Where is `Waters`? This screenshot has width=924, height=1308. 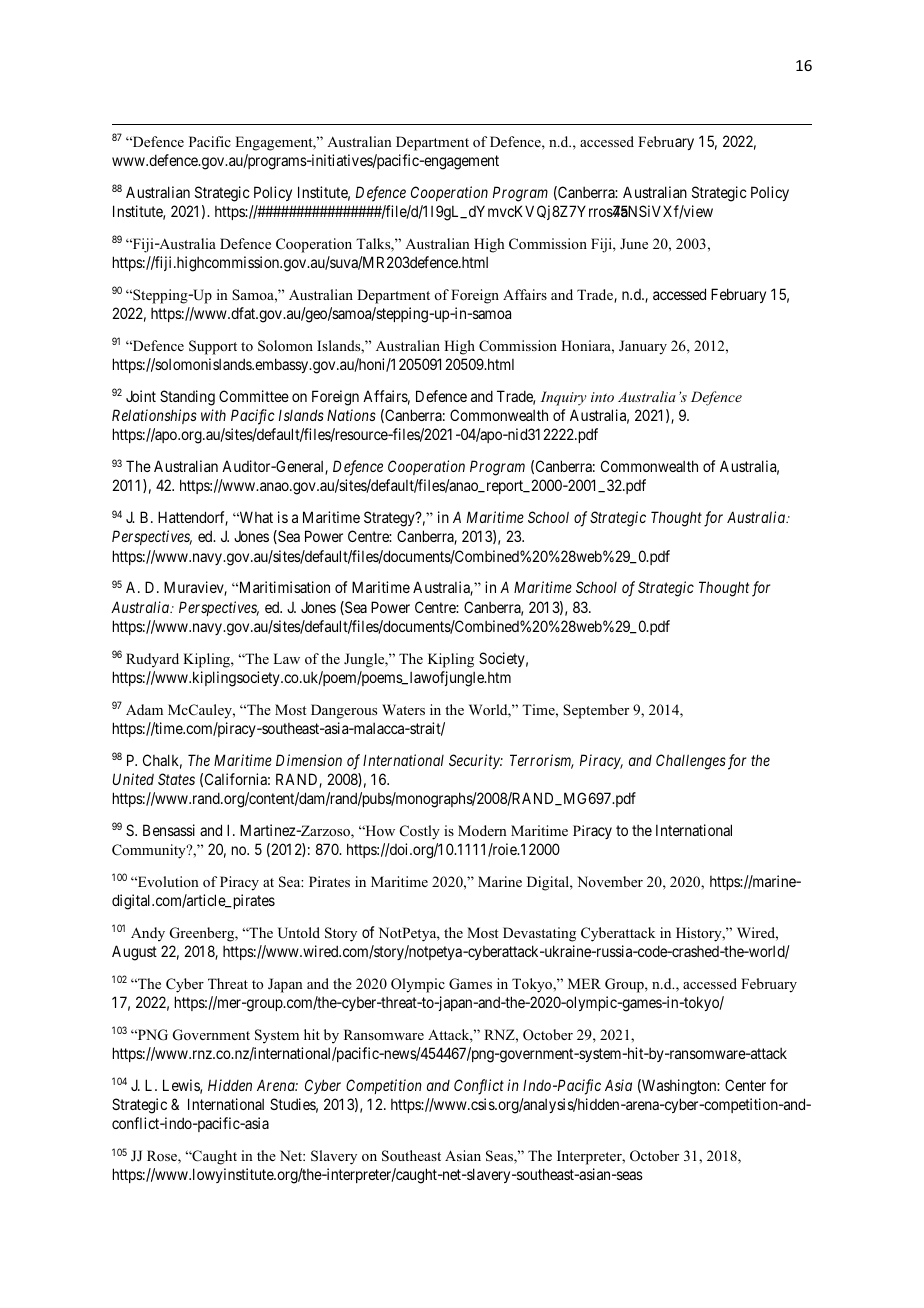 Waters is located at coordinates (403, 709).
